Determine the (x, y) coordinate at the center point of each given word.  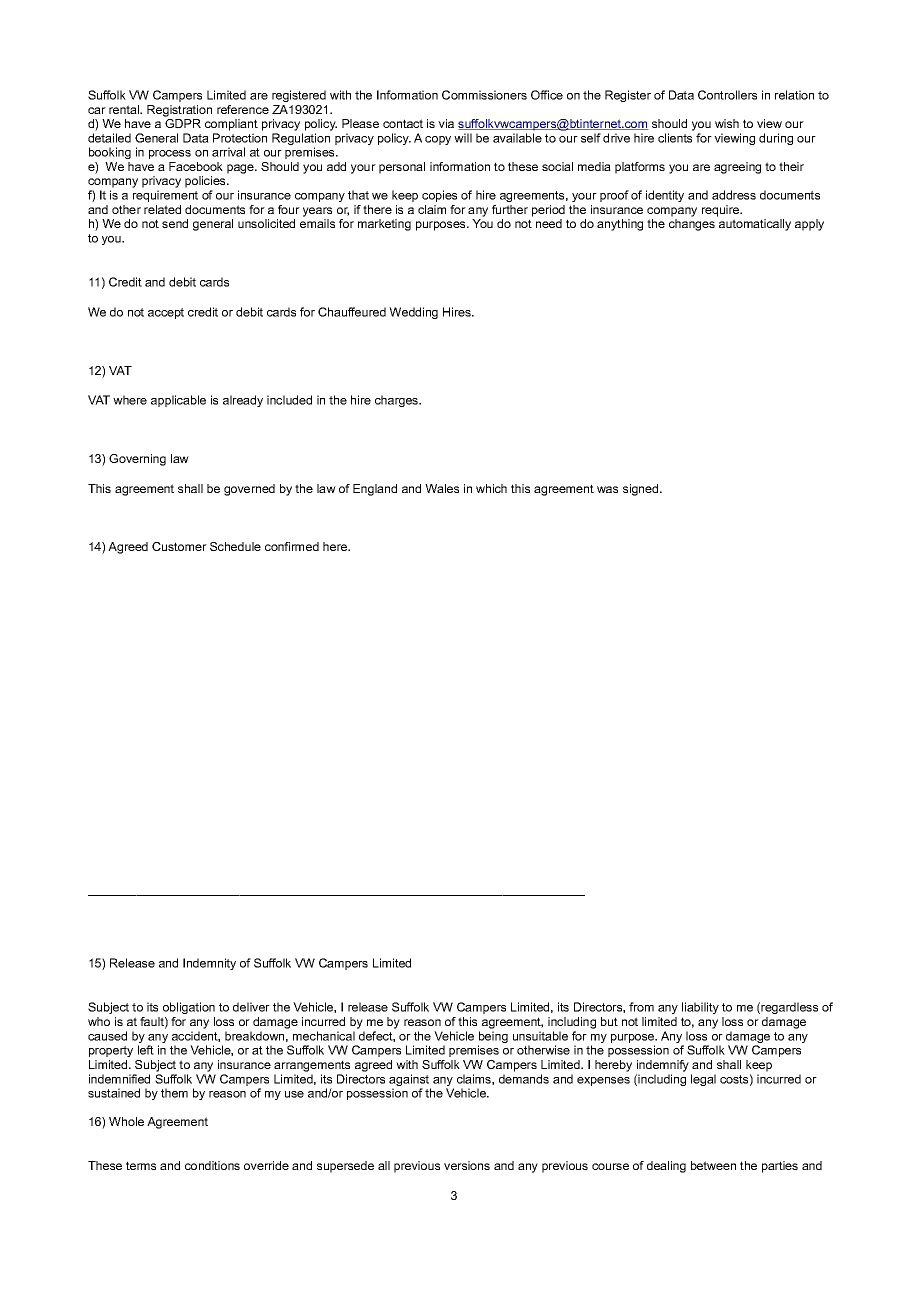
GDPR (183, 123)
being (493, 1038)
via (446, 123)
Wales (442, 488)
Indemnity (209, 964)
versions (467, 1165)
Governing (137, 460)
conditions (212, 1165)
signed (642, 490)
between (713, 1165)
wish (727, 123)
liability (700, 1008)
